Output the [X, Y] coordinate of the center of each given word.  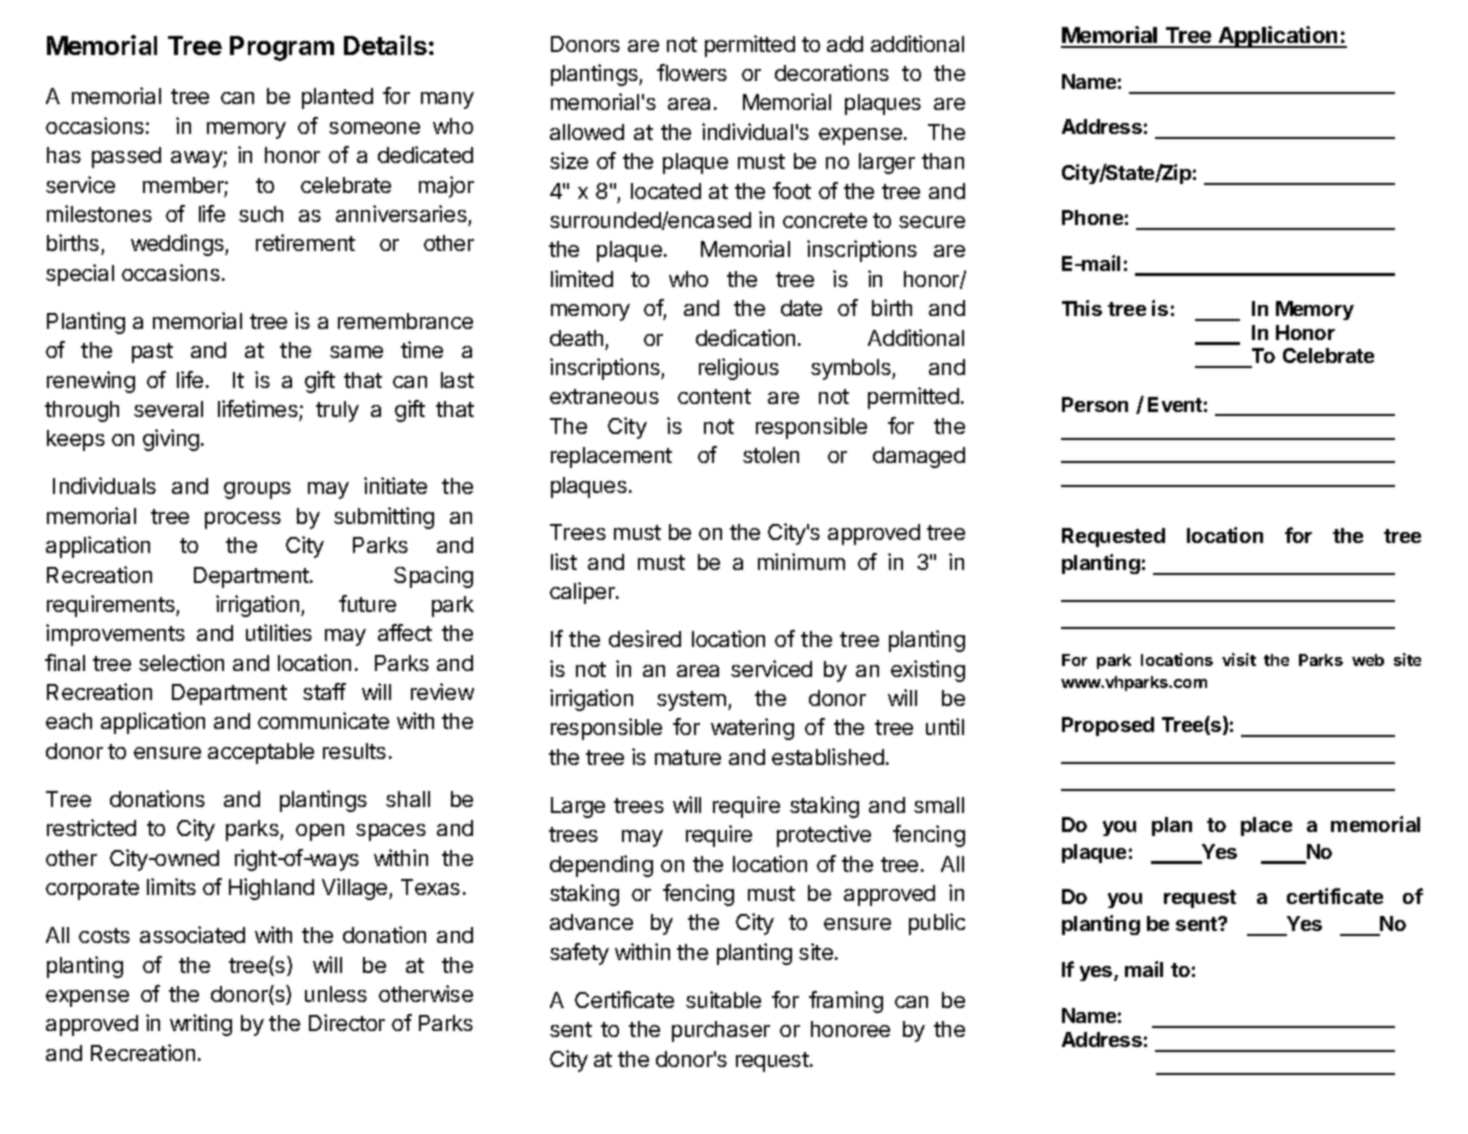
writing [201, 1025]
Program [282, 48]
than [943, 161]
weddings [178, 245]
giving [171, 440]
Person [1095, 404]
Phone [1092, 217]
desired [645, 638]
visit [1239, 659]
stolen [771, 455]
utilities [279, 632]
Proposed [1108, 726]
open [320, 832]
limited [582, 278]
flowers [692, 72]
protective [824, 836]
